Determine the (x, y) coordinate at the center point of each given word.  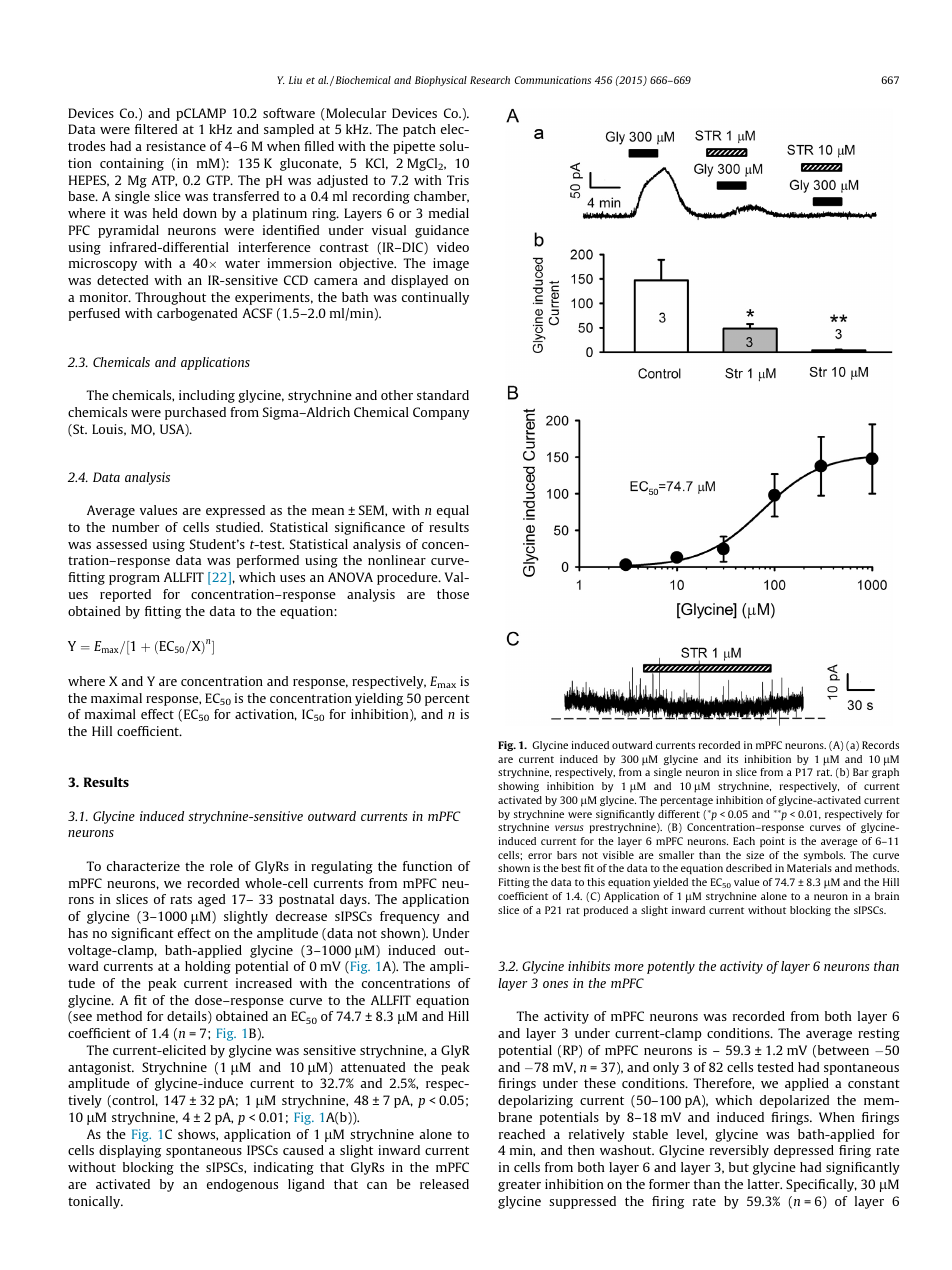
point (772, 842)
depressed (804, 1151)
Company (441, 413)
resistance (176, 146)
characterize (143, 866)
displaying (130, 1151)
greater (519, 1186)
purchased (195, 413)
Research (490, 80)
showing (518, 787)
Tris (458, 180)
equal (453, 511)
